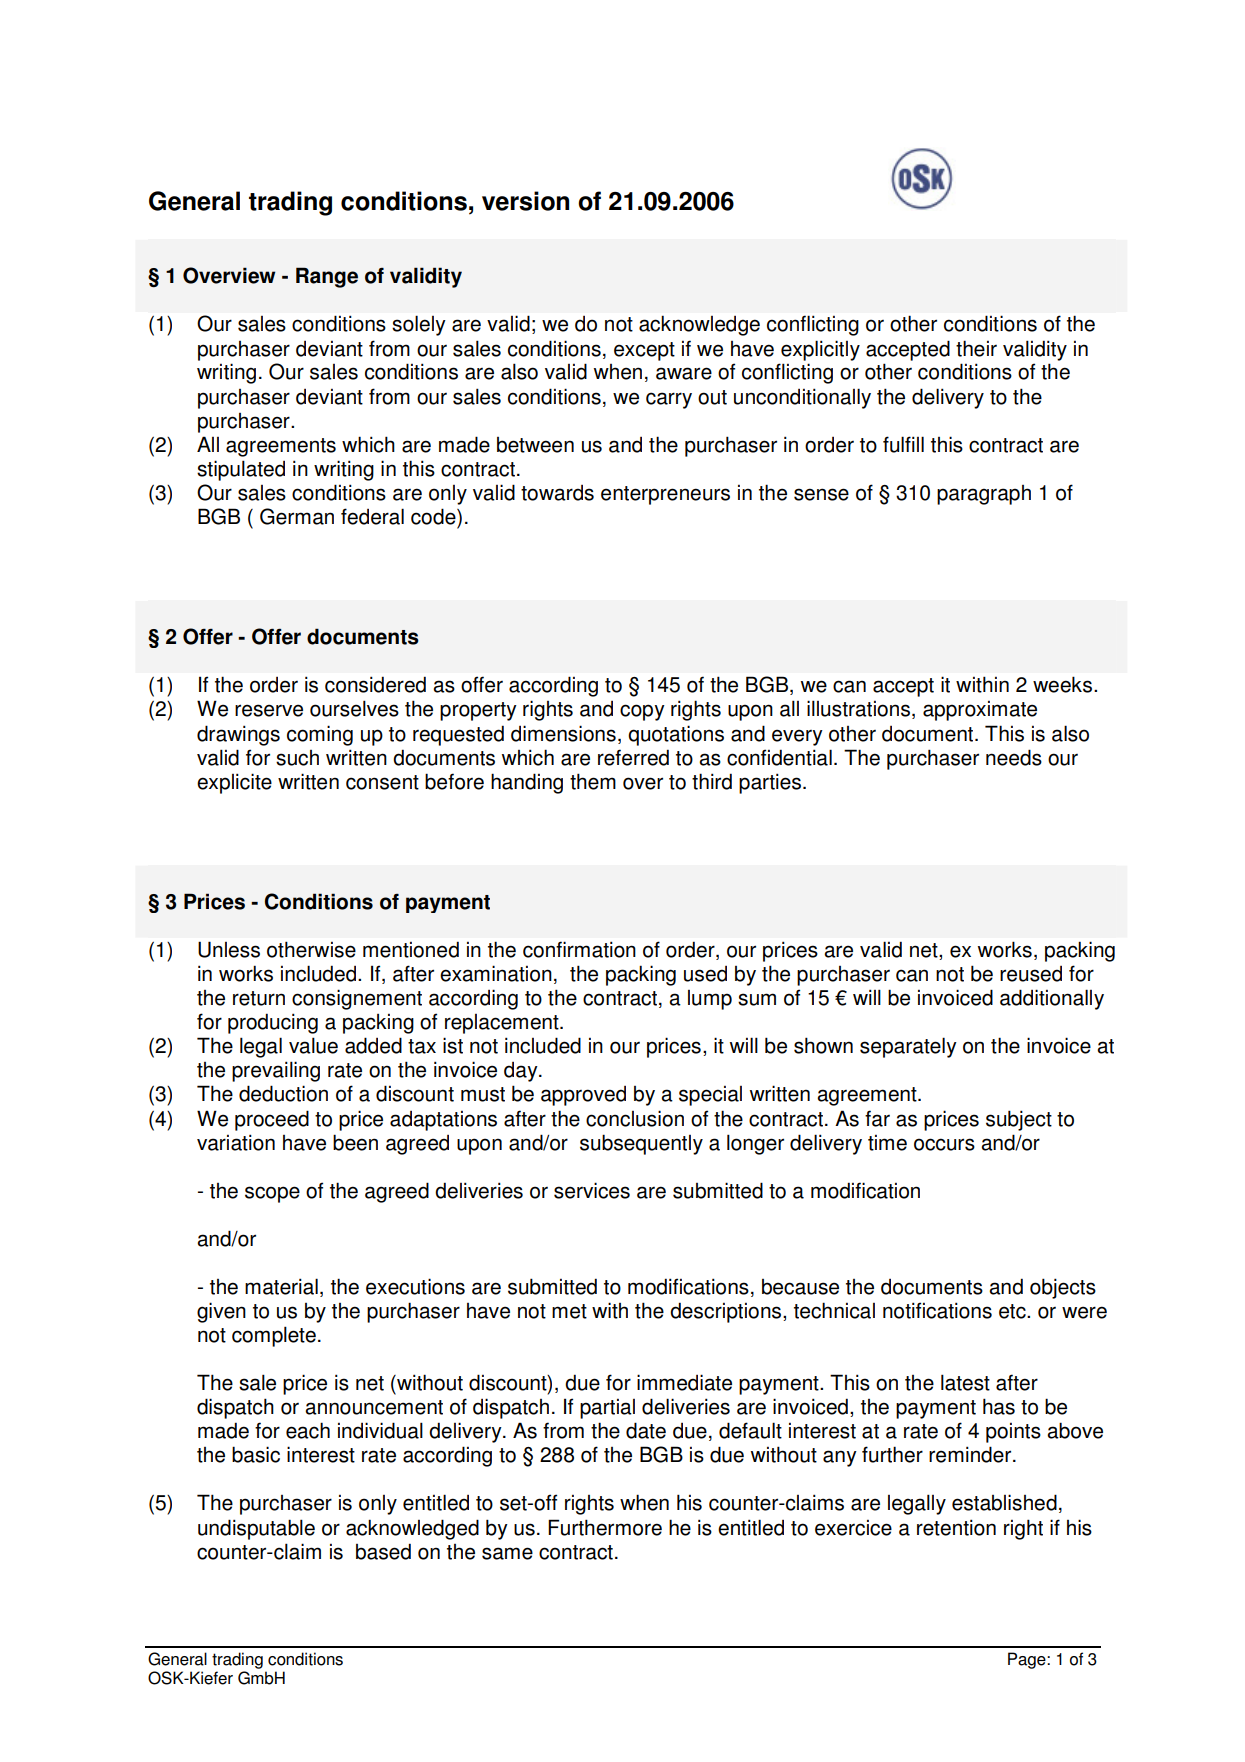 The image size is (1245, 1762). What do you see at coordinates (579, 949) in the image?
I see `confirmation` at bounding box center [579, 949].
